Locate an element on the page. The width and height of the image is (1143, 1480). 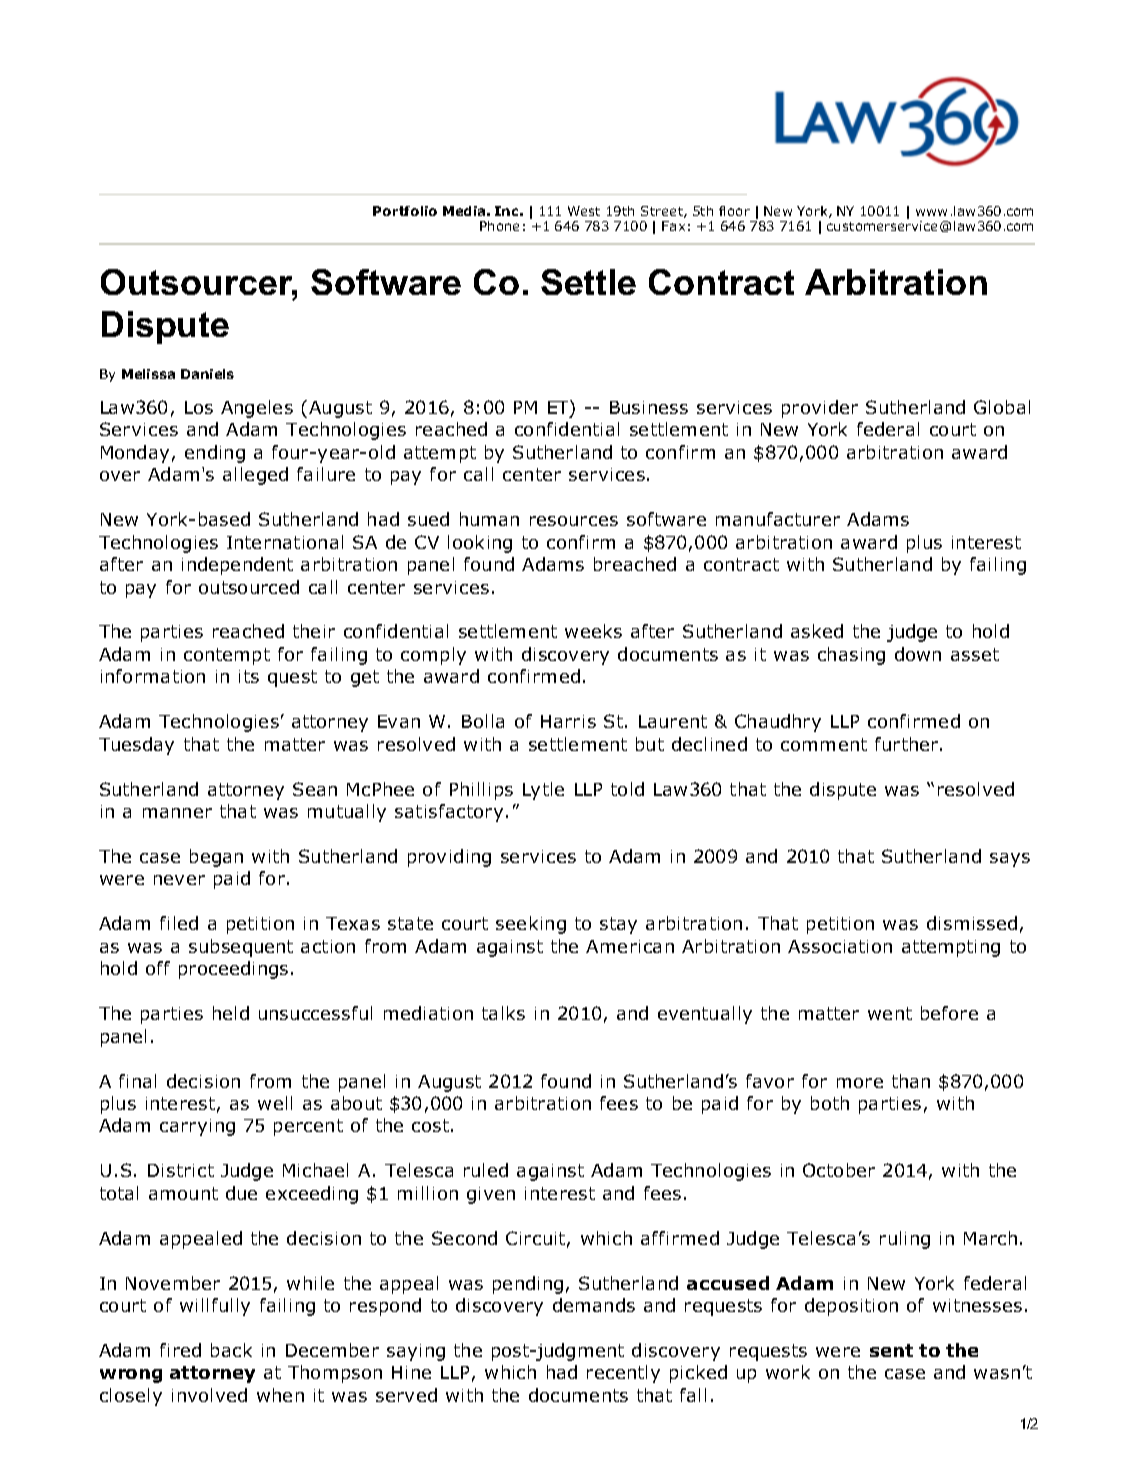
alleged is located at coordinates (255, 476).
